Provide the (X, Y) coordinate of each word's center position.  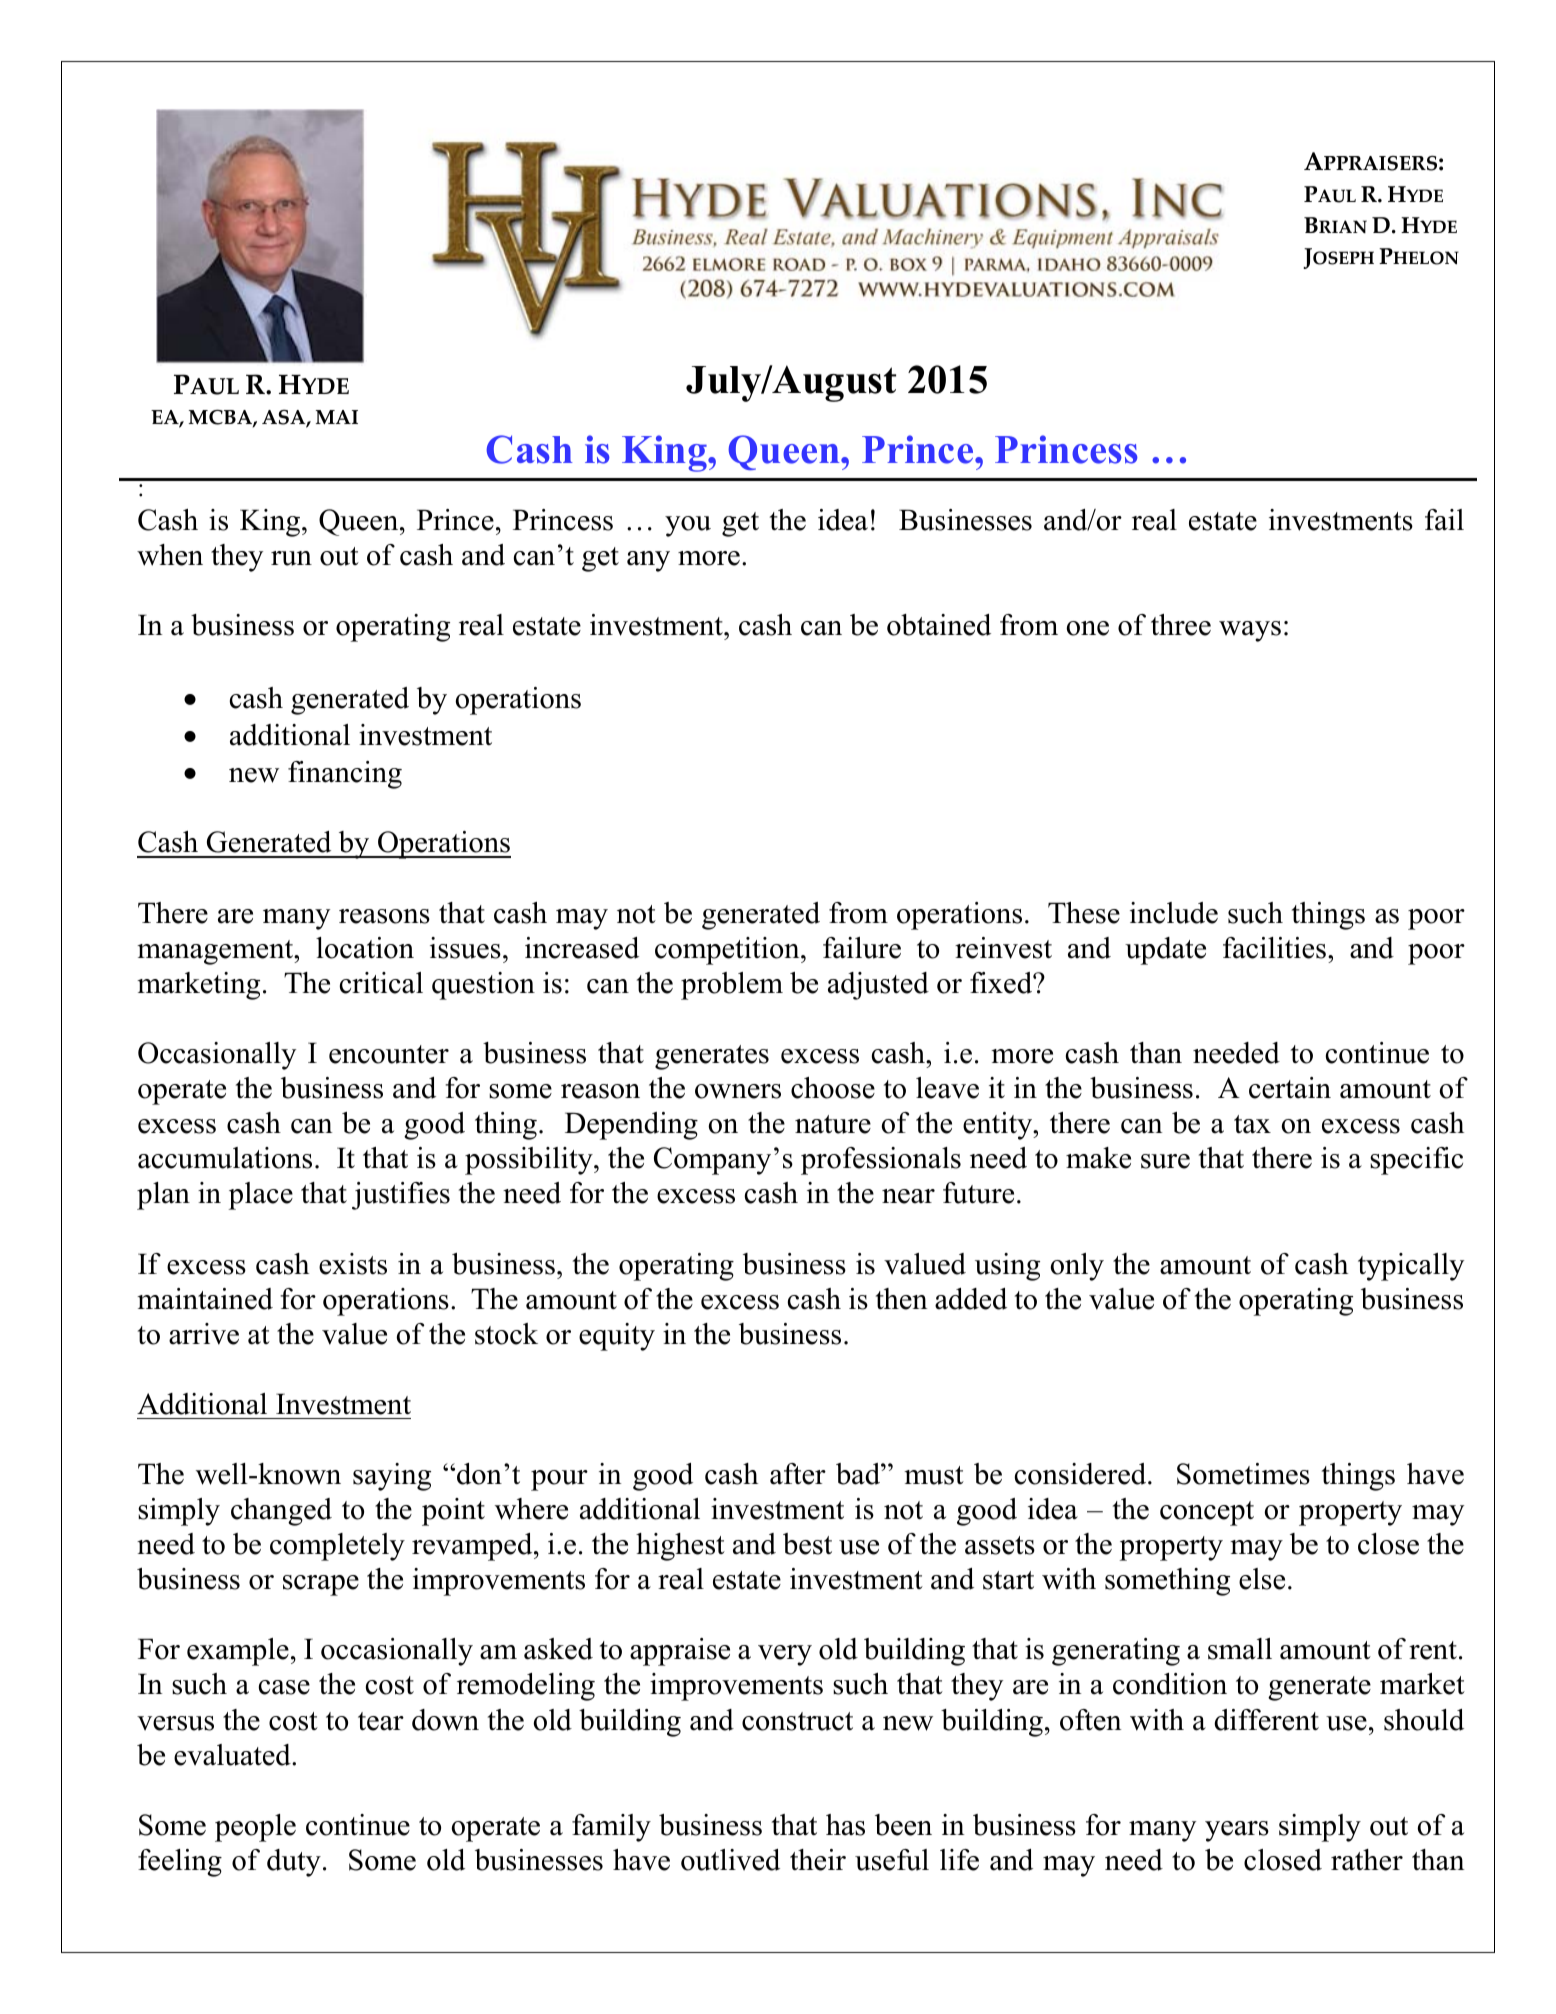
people (255, 1828)
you (688, 526)
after (798, 1474)
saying (392, 1477)
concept (1207, 1513)
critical (381, 983)
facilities (1276, 948)
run (291, 558)
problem (732, 986)
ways (1250, 631)
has (845, 1825)
